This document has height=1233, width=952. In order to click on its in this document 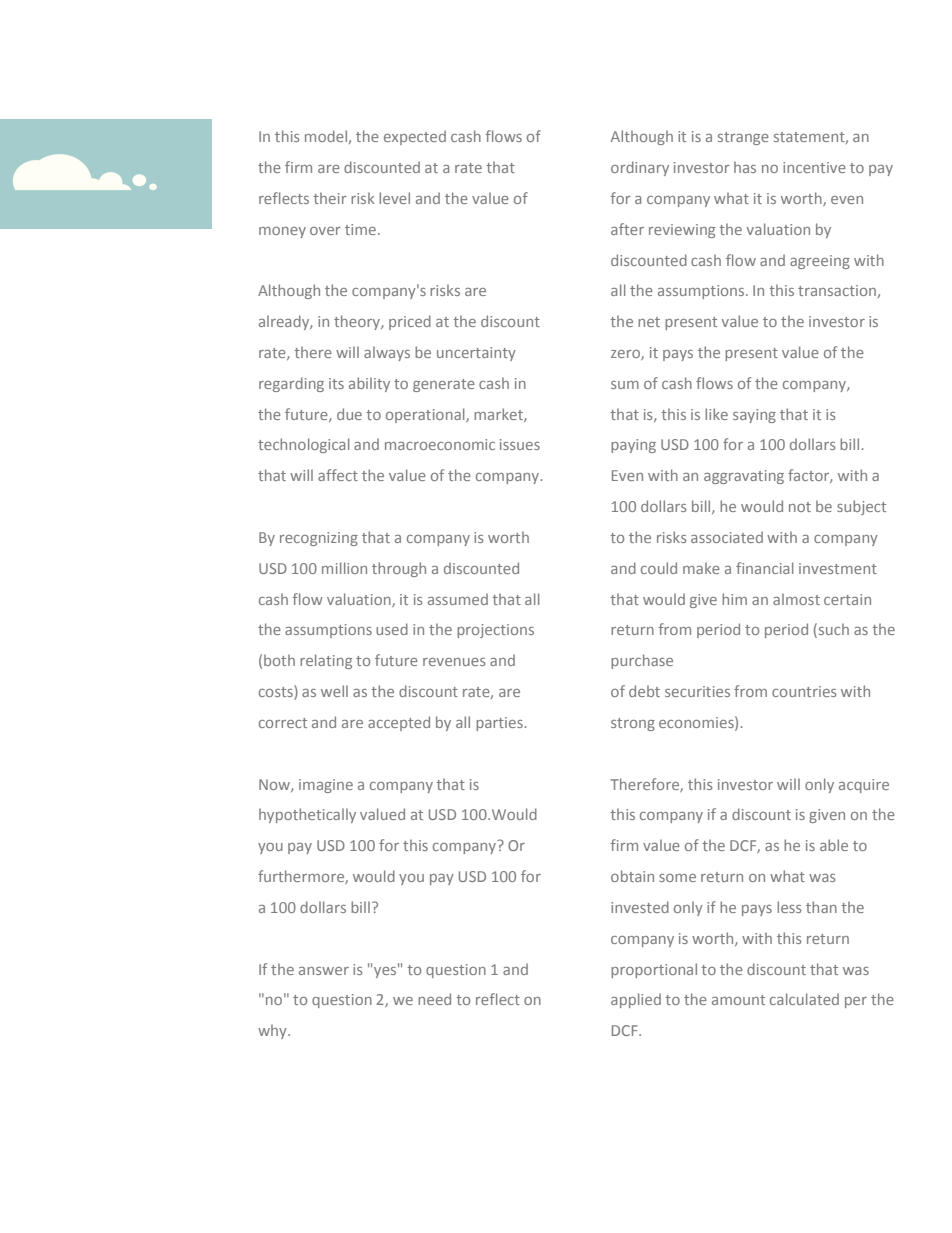, I will do `click(336, 383)`.
